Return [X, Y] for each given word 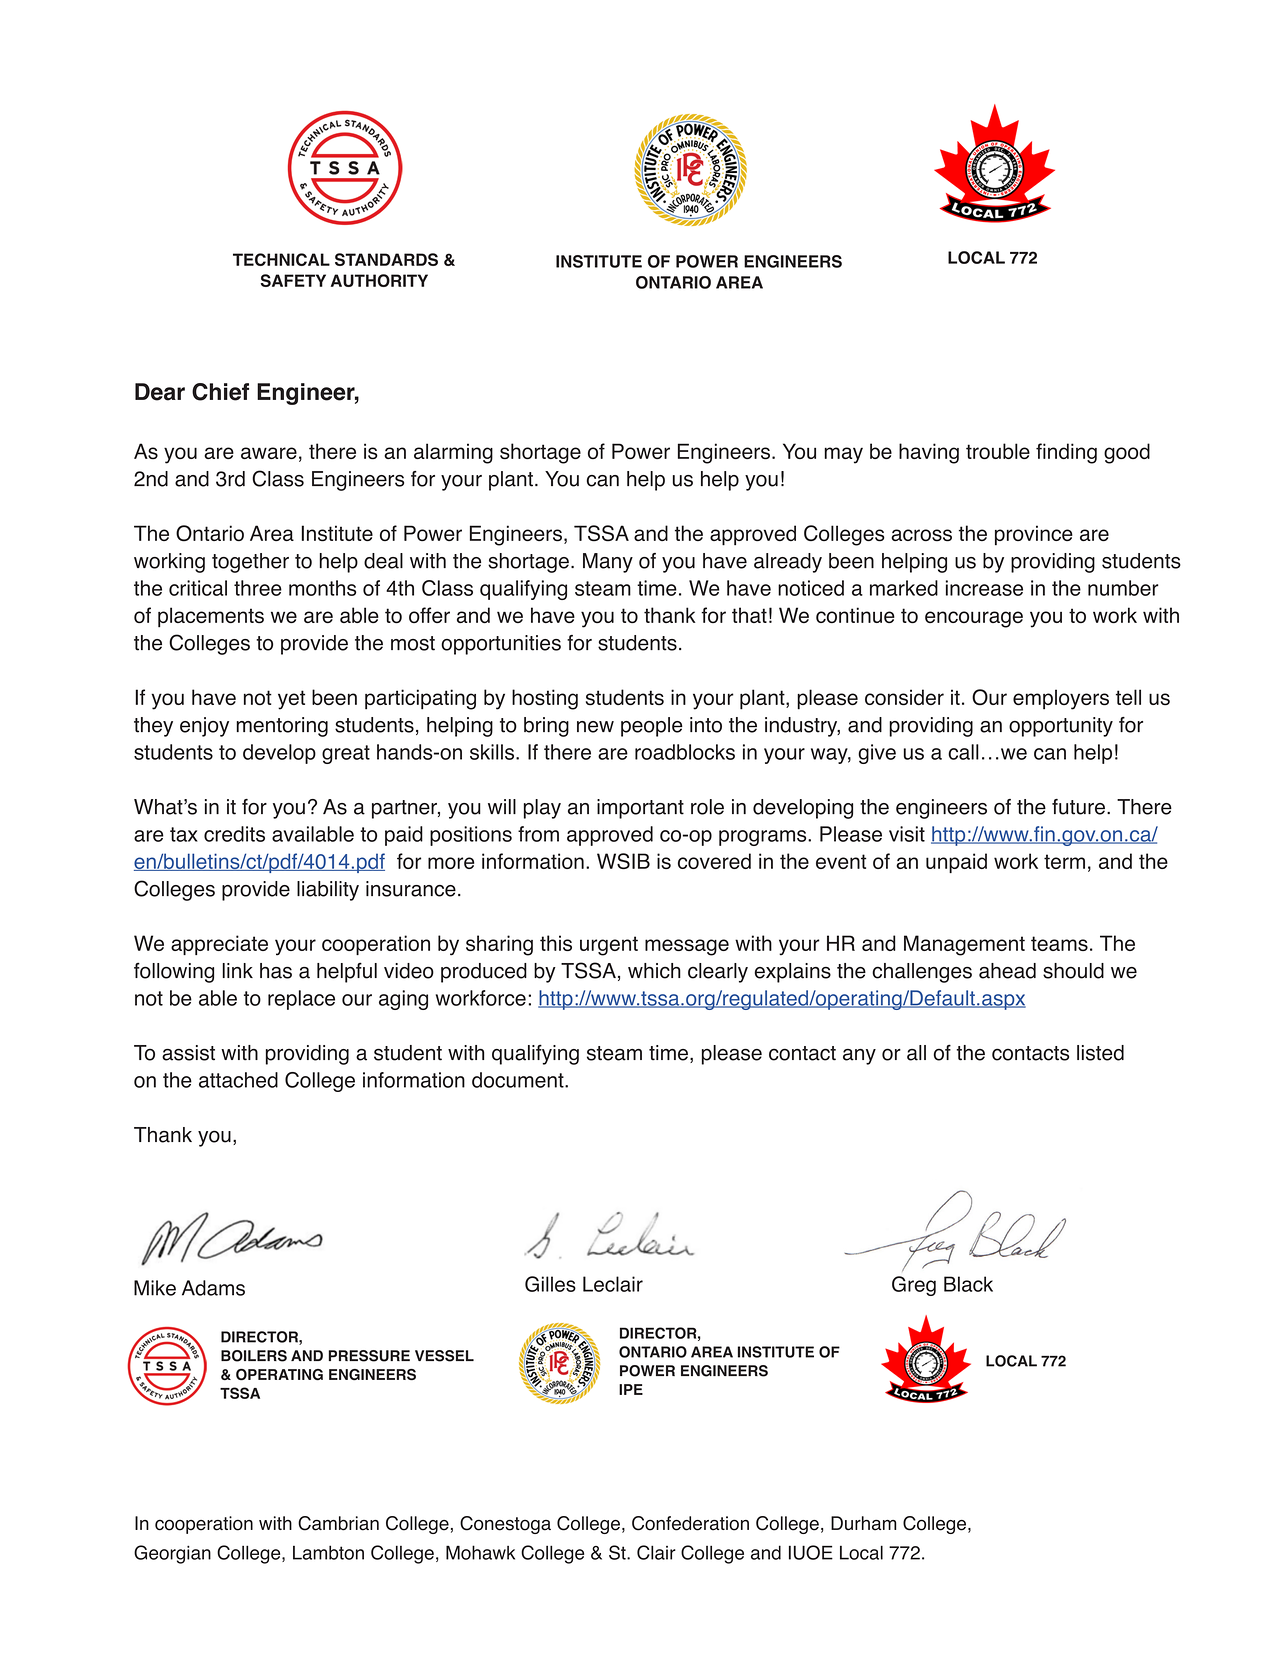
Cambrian [338, 1523]
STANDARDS [386, 259]
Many [608, 563]
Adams [213, 1288]
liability [328, 891]
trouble [998, 451]
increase [984, 588]
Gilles [550, 1284]
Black [968, 1284]
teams [1059, 943]
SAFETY [293, 280]
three [258, 588]
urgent [609, 946]
